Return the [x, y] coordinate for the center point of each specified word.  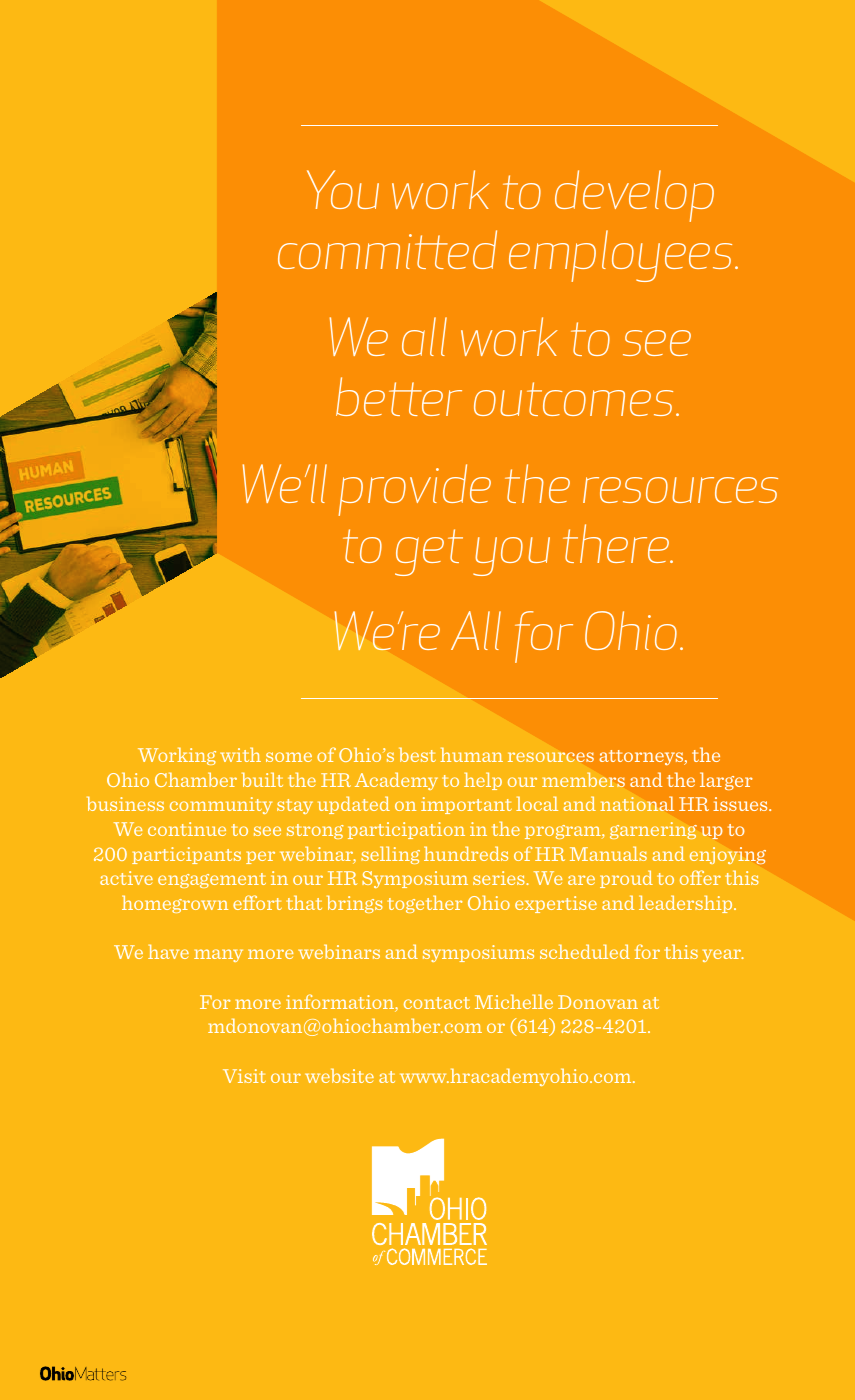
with [240, 754]
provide [414, 490]
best [417, 754]
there [617, 543]
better [399, 396]
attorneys [642, 757]
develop [634, 196]
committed [387, 249]
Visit [244, 1076]
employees [620, 256]
